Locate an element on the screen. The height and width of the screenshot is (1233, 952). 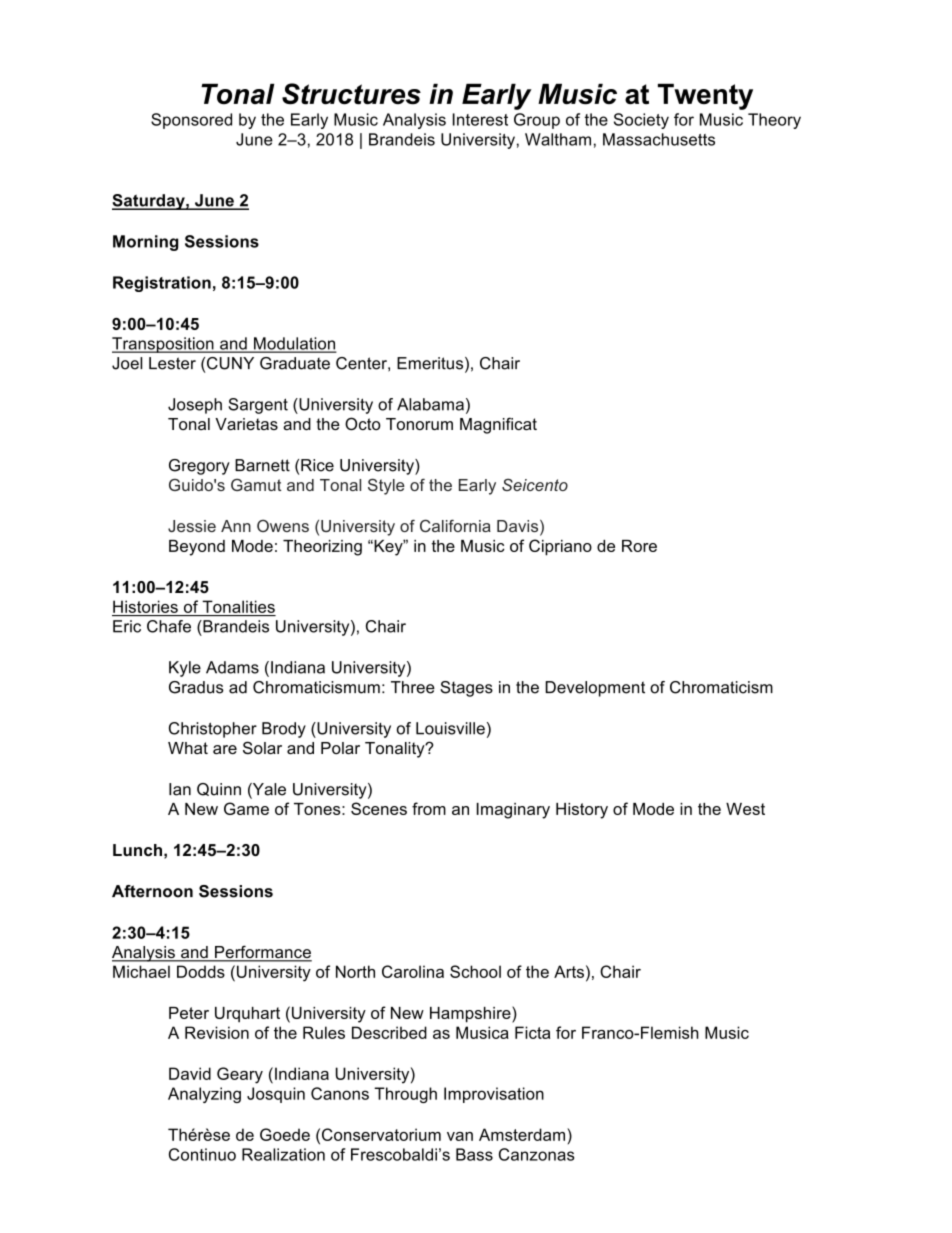
Sponsored is located at coordinates (191, 121).
